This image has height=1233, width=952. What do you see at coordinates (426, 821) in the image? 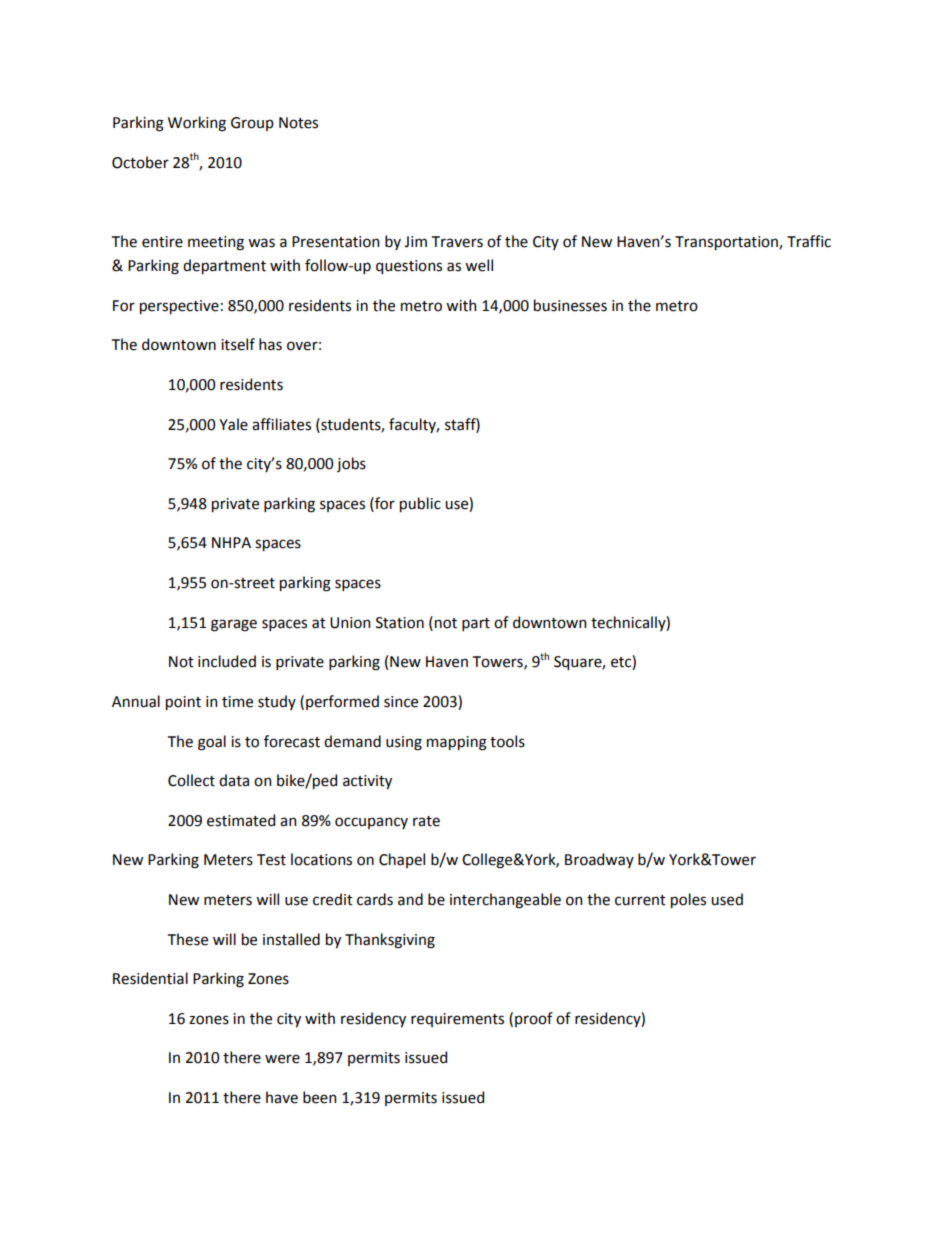
I see `rate` at bounding box center [426, 821].
